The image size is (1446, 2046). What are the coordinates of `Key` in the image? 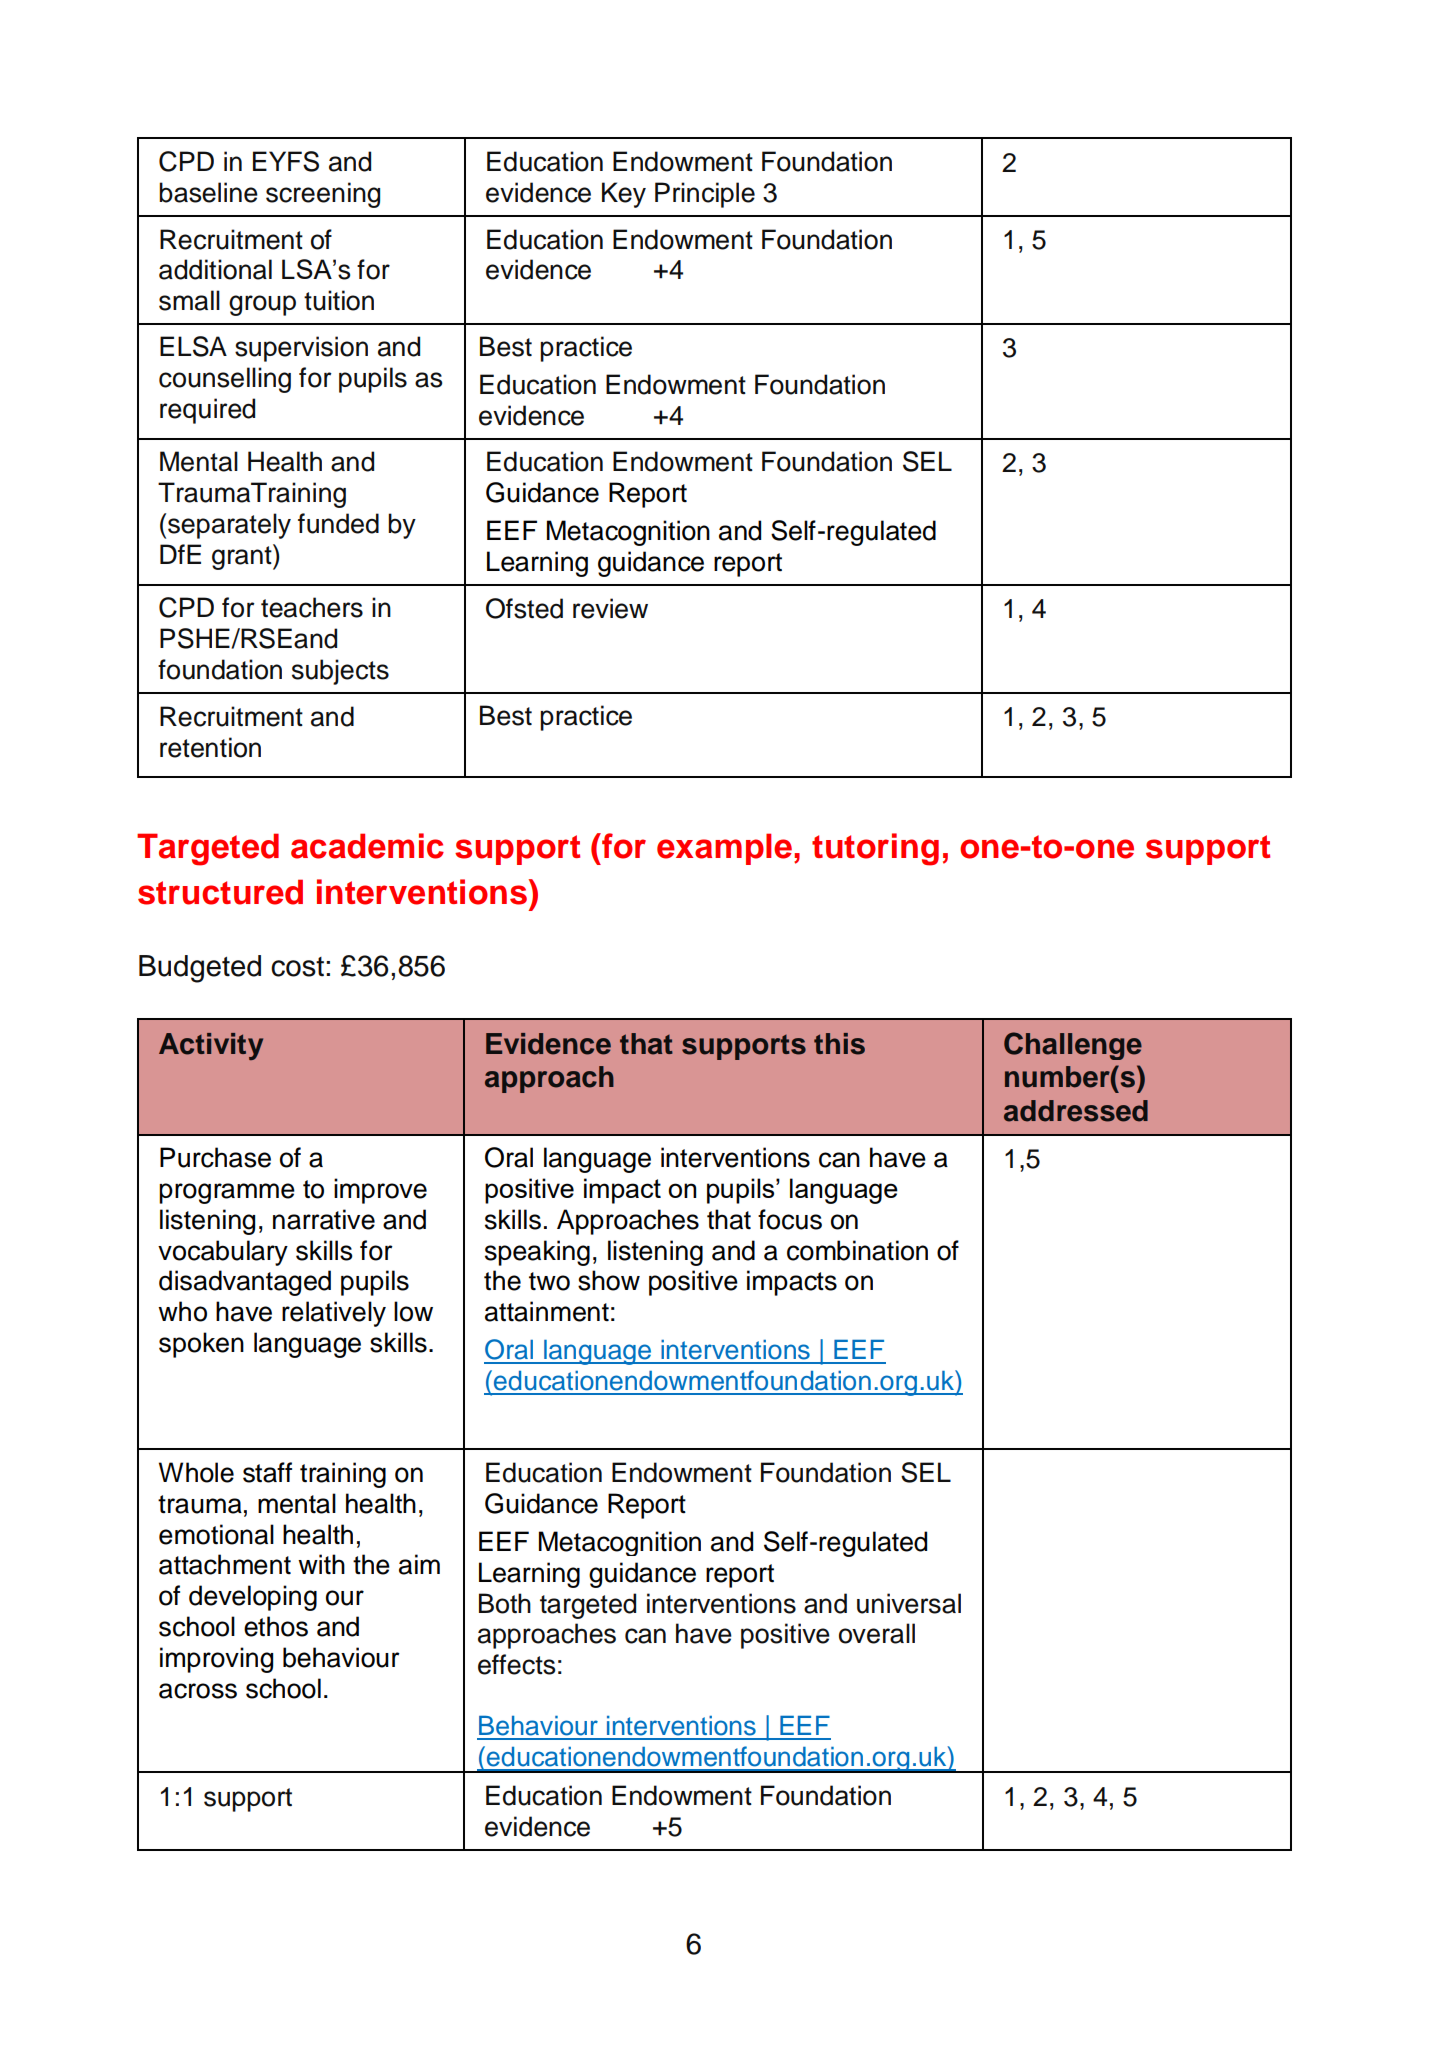 It's located at (624, 195).
